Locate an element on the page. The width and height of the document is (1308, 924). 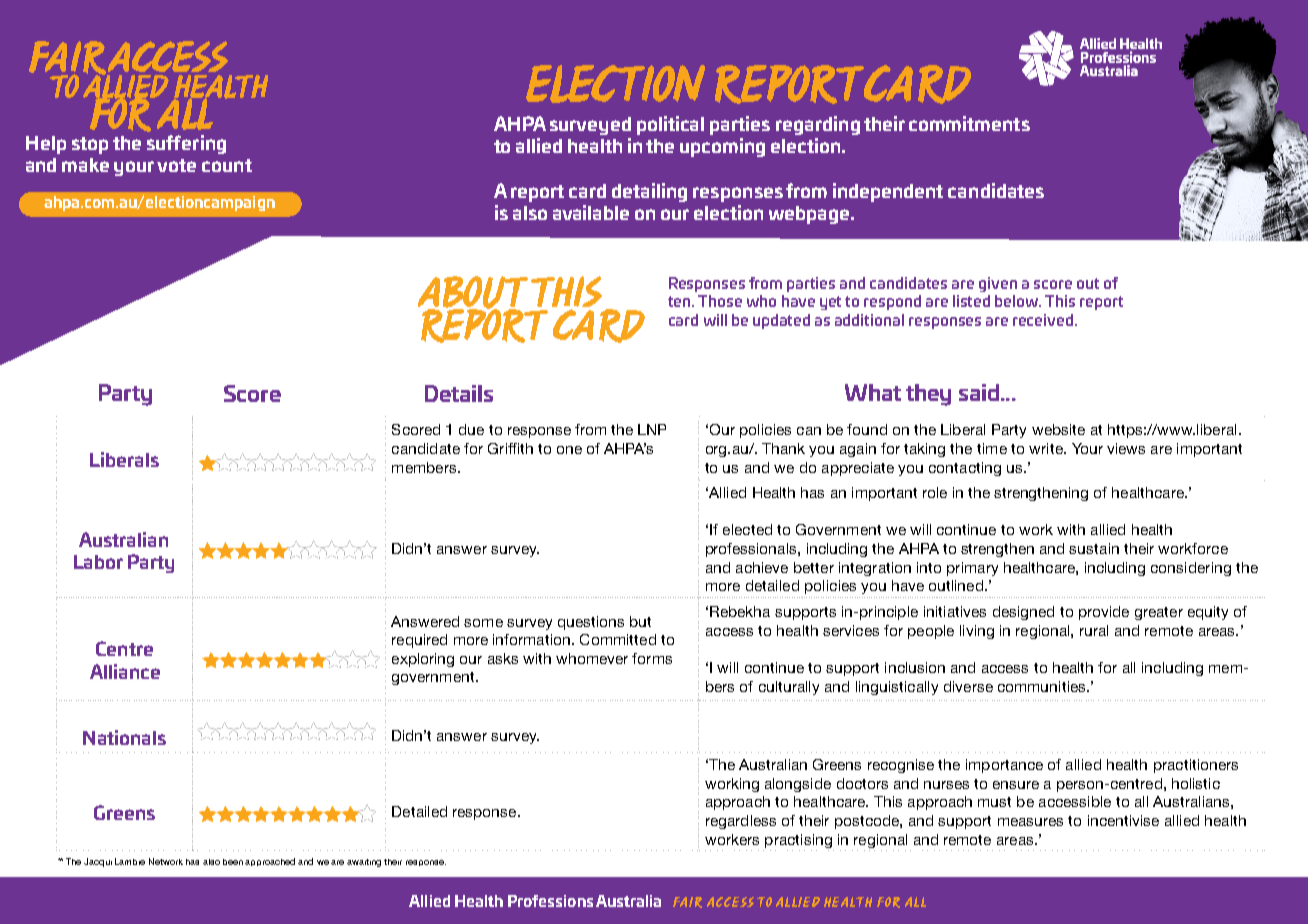
Alliance is located at coordinates (125, 671).
